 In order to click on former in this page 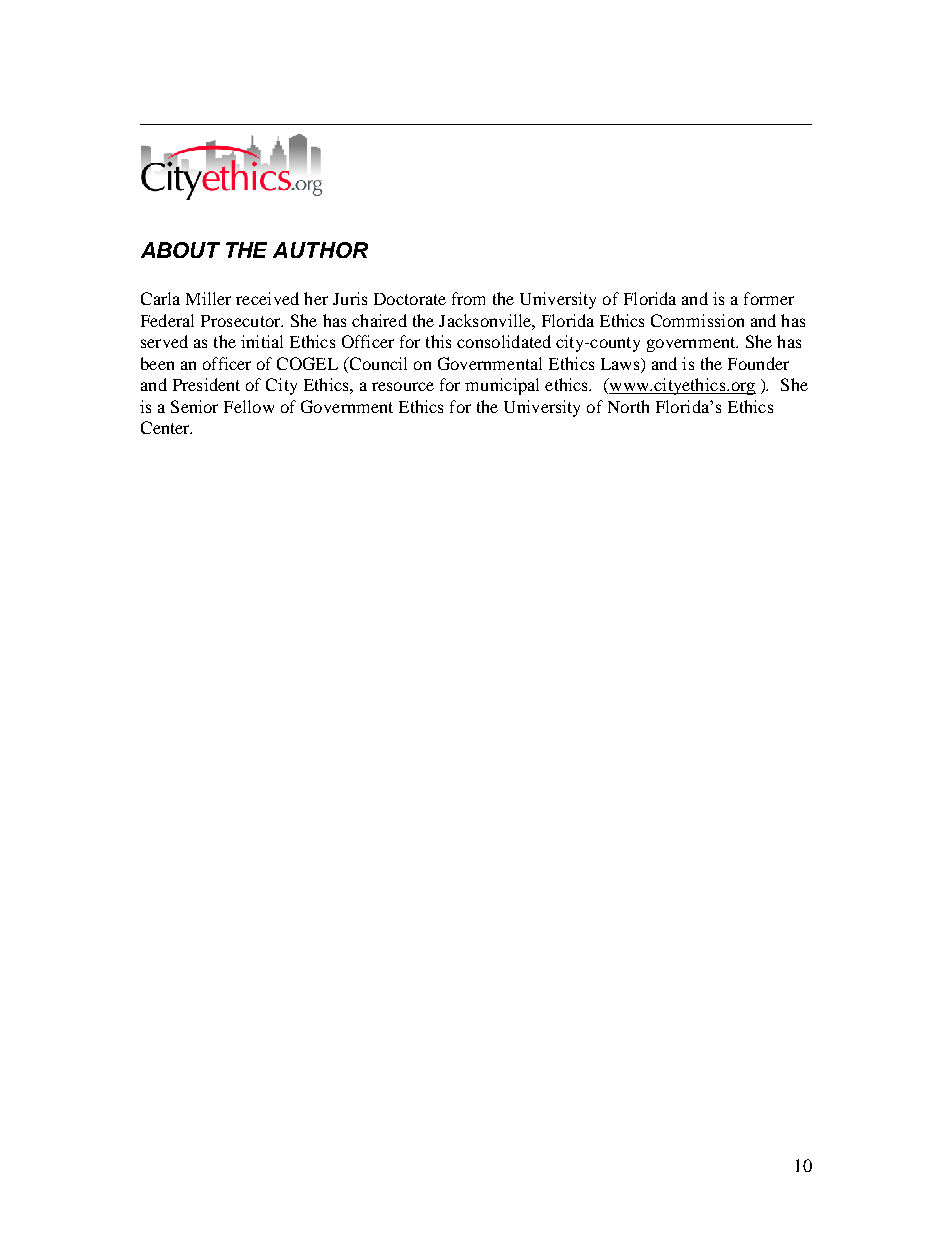, I will do `click(769, 298)`.
